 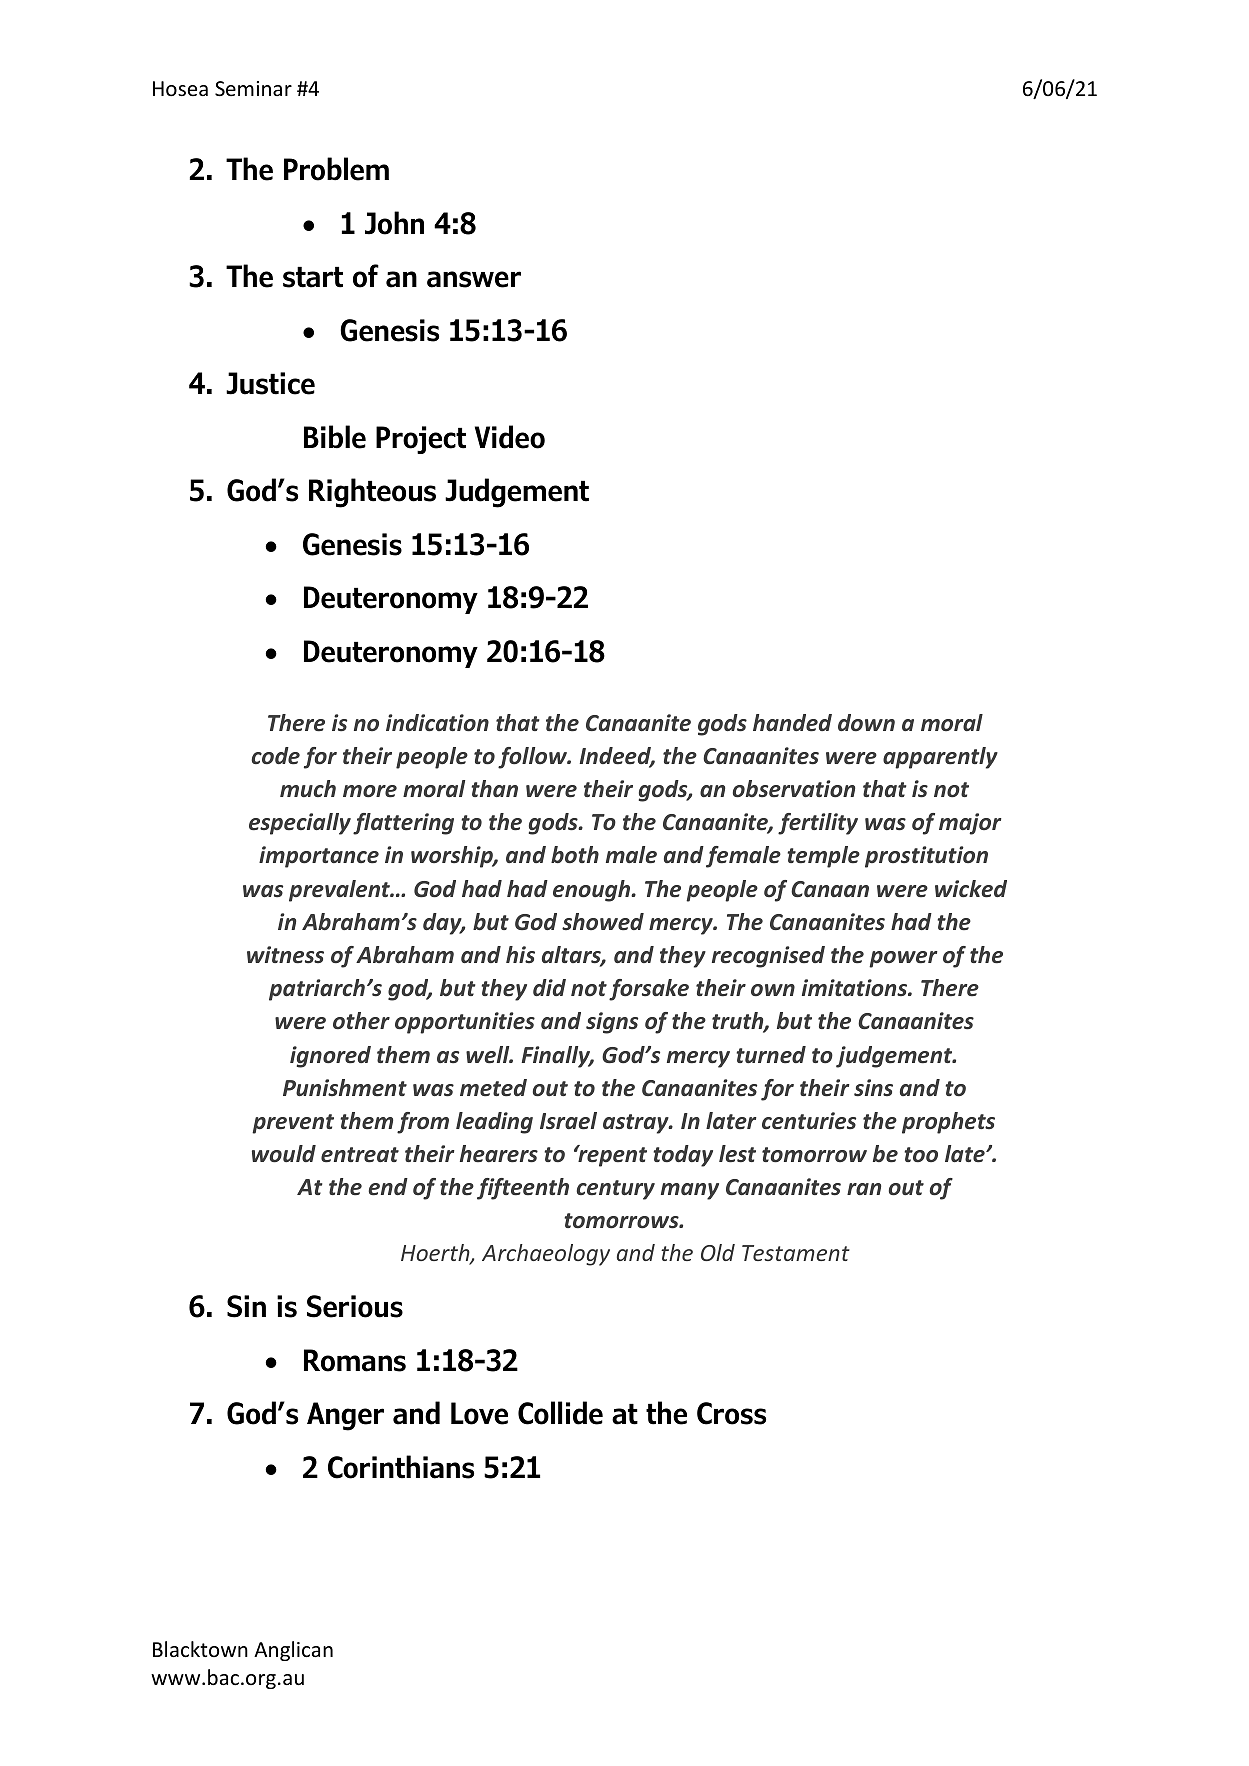 What do you see at coordinates (494, 788) in the document?
I see `than` at bounding box center [494, 788].
